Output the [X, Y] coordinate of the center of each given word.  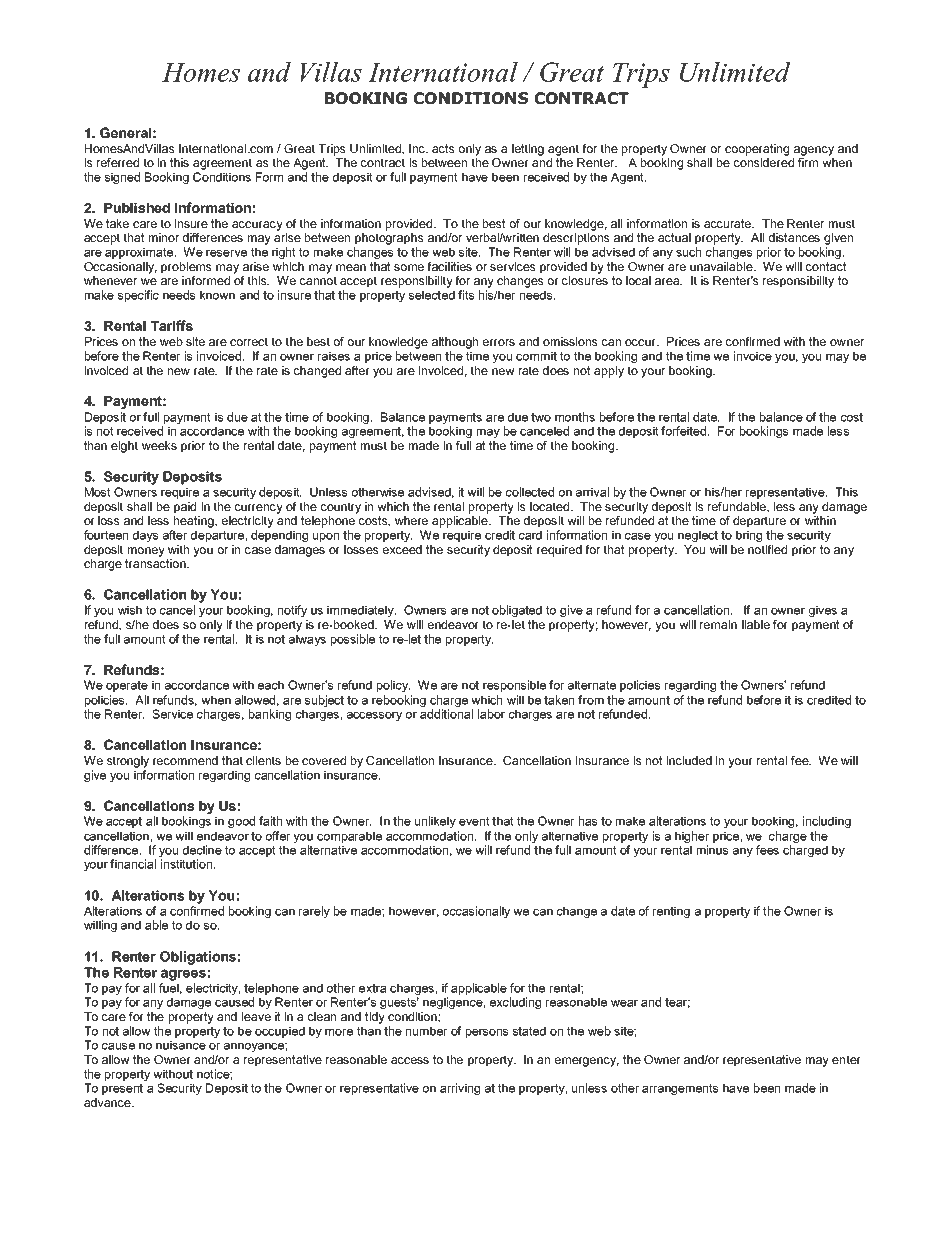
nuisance [181, 1045]
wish [130, 610]
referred [118, 162]
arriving [460, 1089]
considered [764, 162]
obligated [517, 611]
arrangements [680, 1089]
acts [443, 148]
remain [718, 624]
